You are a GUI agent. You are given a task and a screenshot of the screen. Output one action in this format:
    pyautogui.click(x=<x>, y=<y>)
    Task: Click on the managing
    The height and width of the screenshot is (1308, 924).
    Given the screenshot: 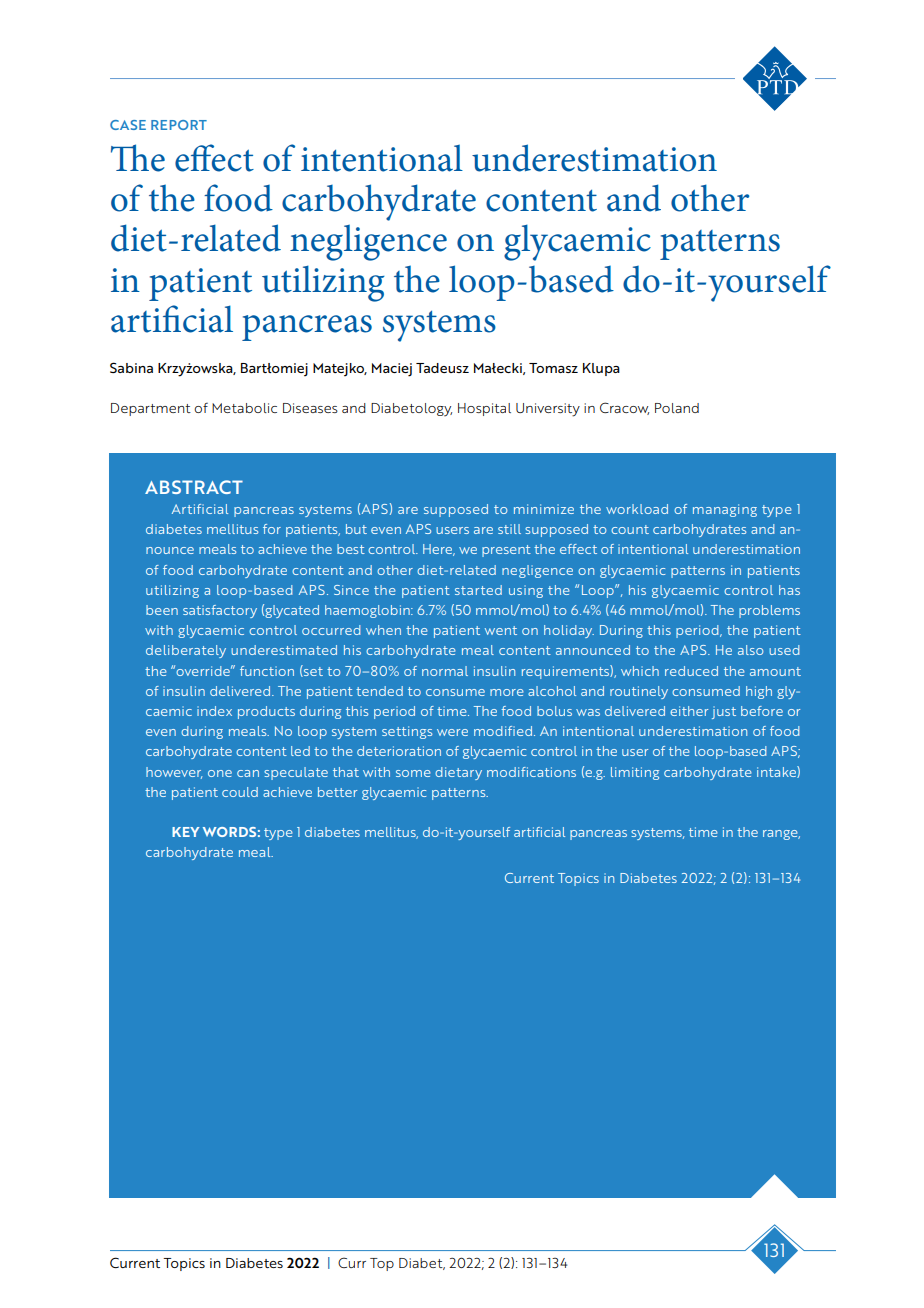 What is the action you would take?
    pyautogui.click(x=725, y=510)
